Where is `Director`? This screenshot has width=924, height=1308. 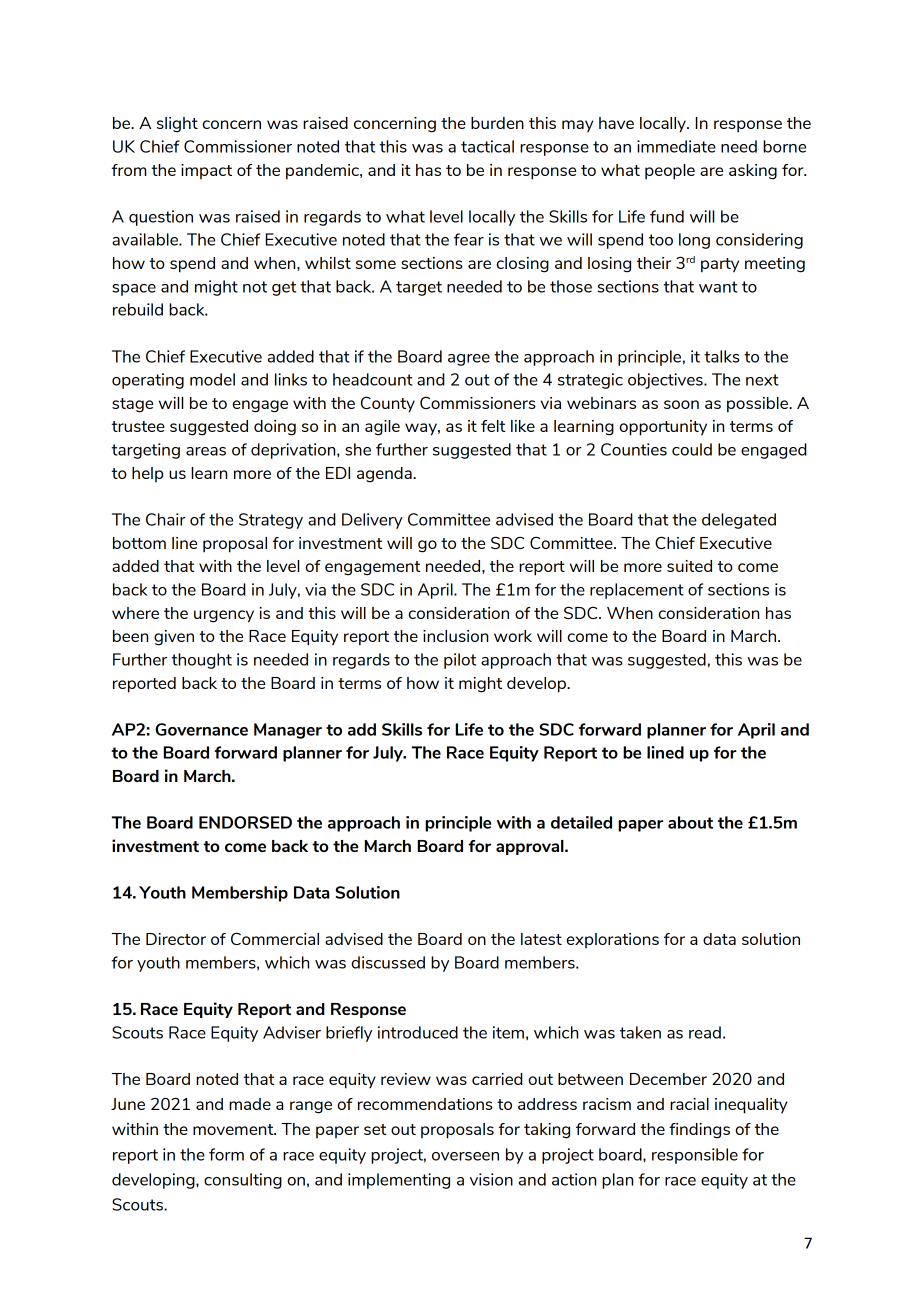
Director is located at coordinates (176, 939).
